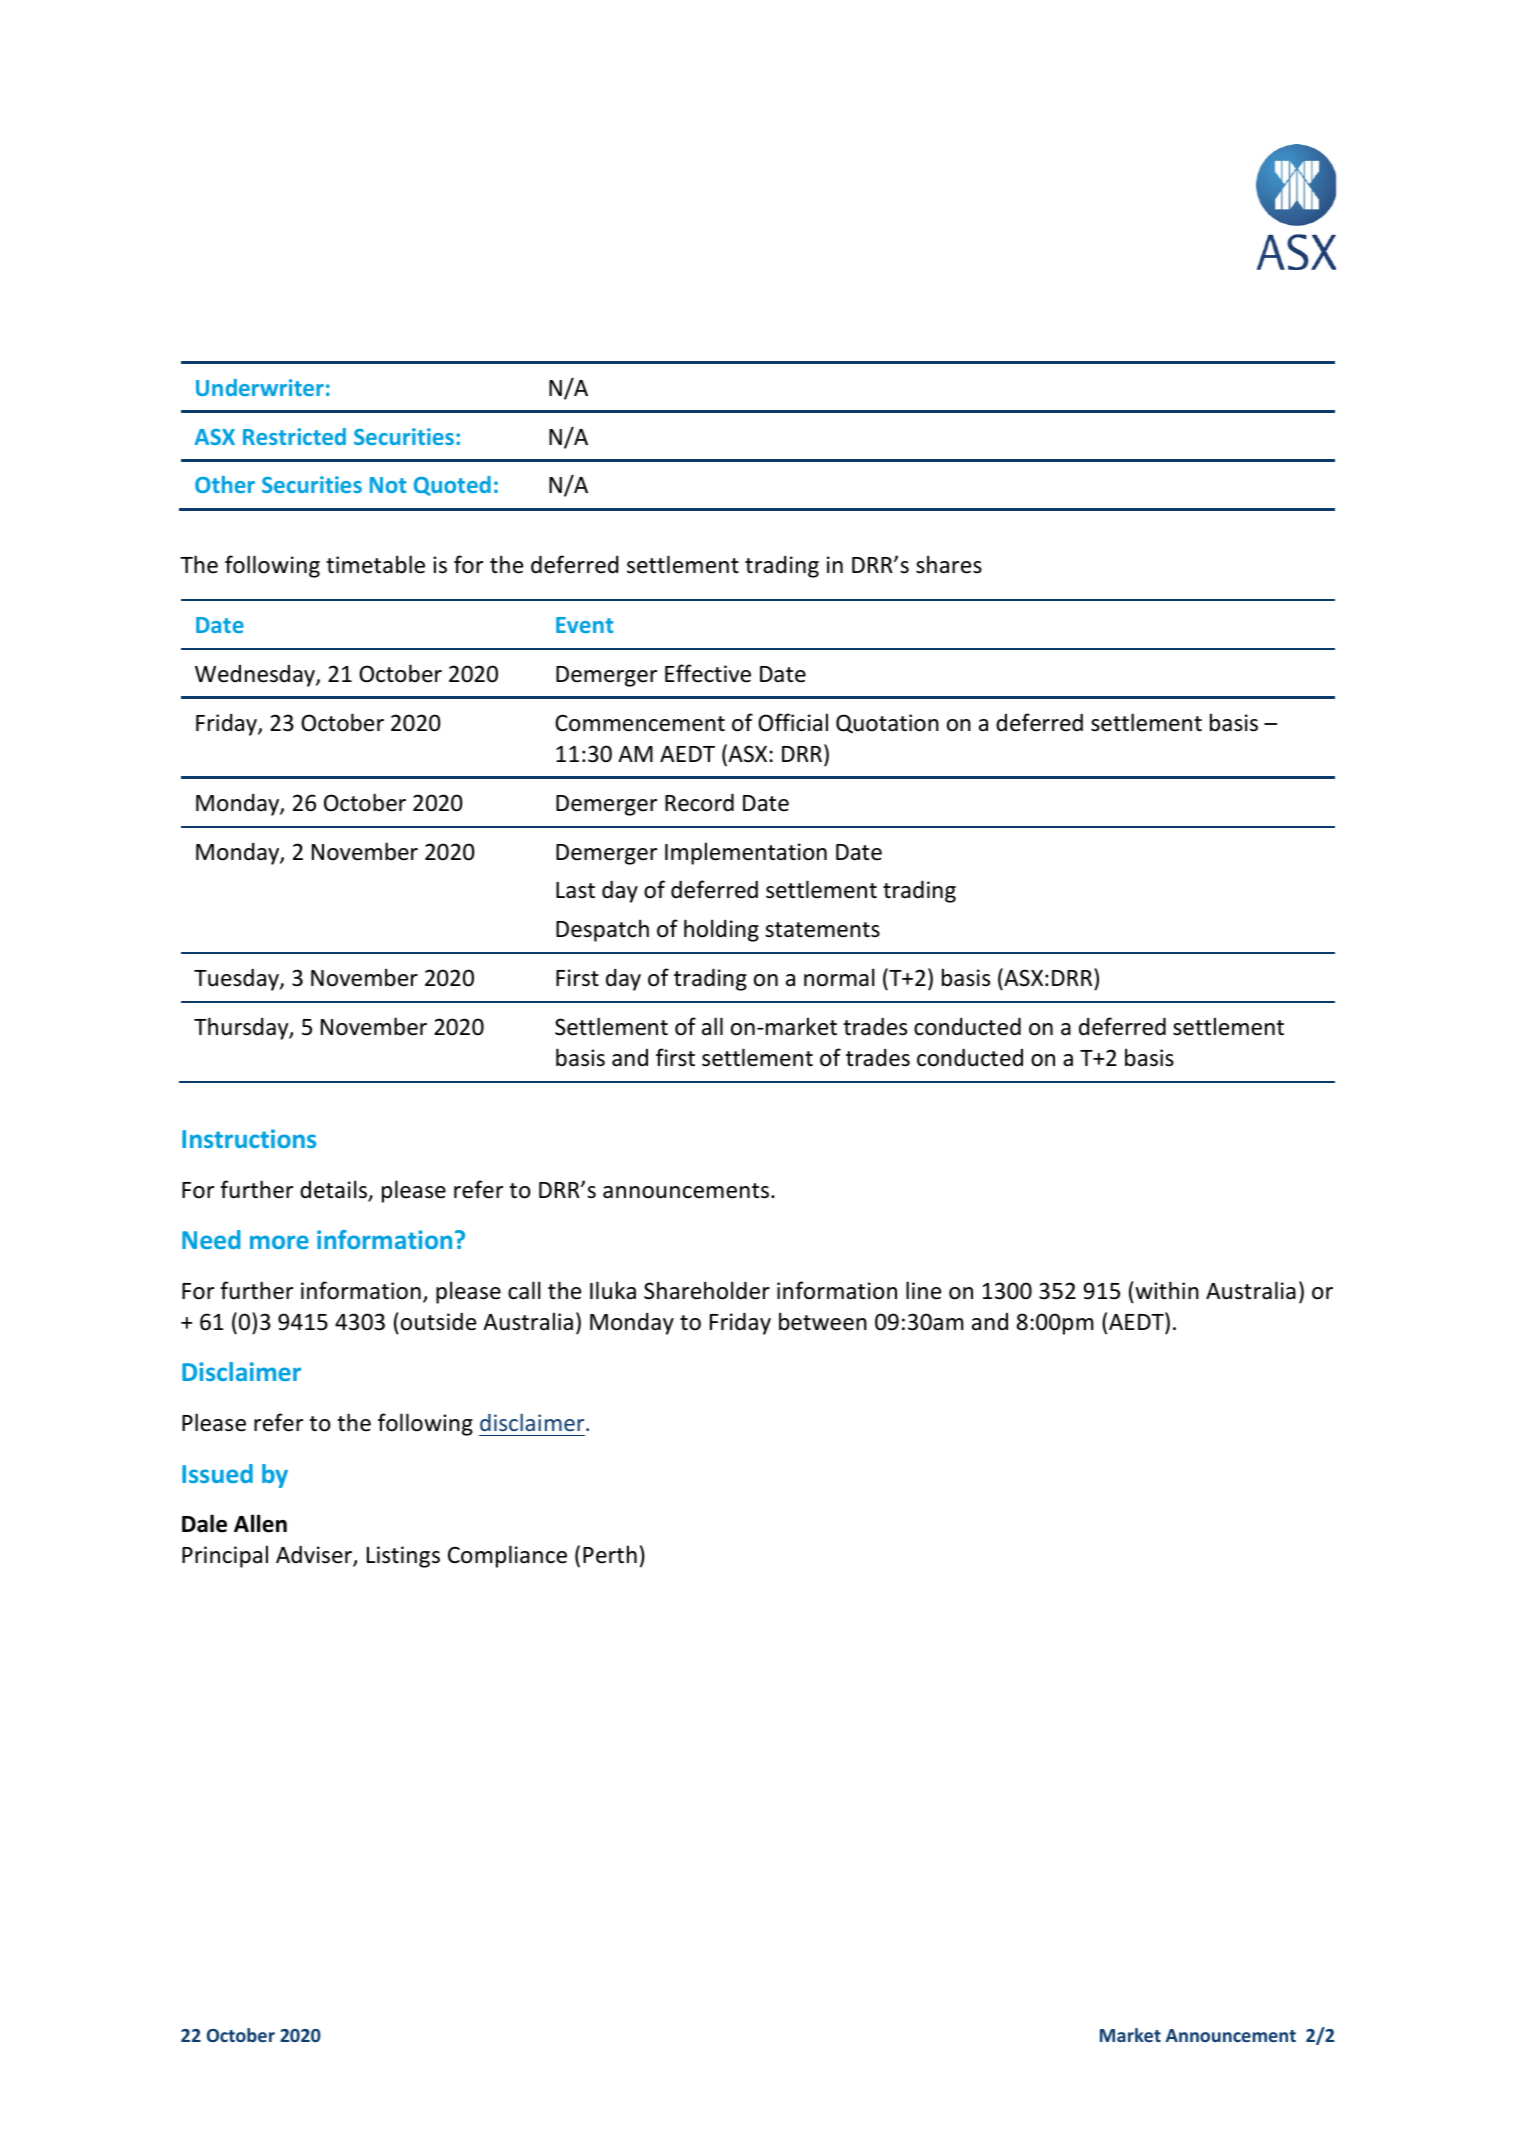  Describe the element at coordinates (923, 1290) in the page. I see `line` at that location.
